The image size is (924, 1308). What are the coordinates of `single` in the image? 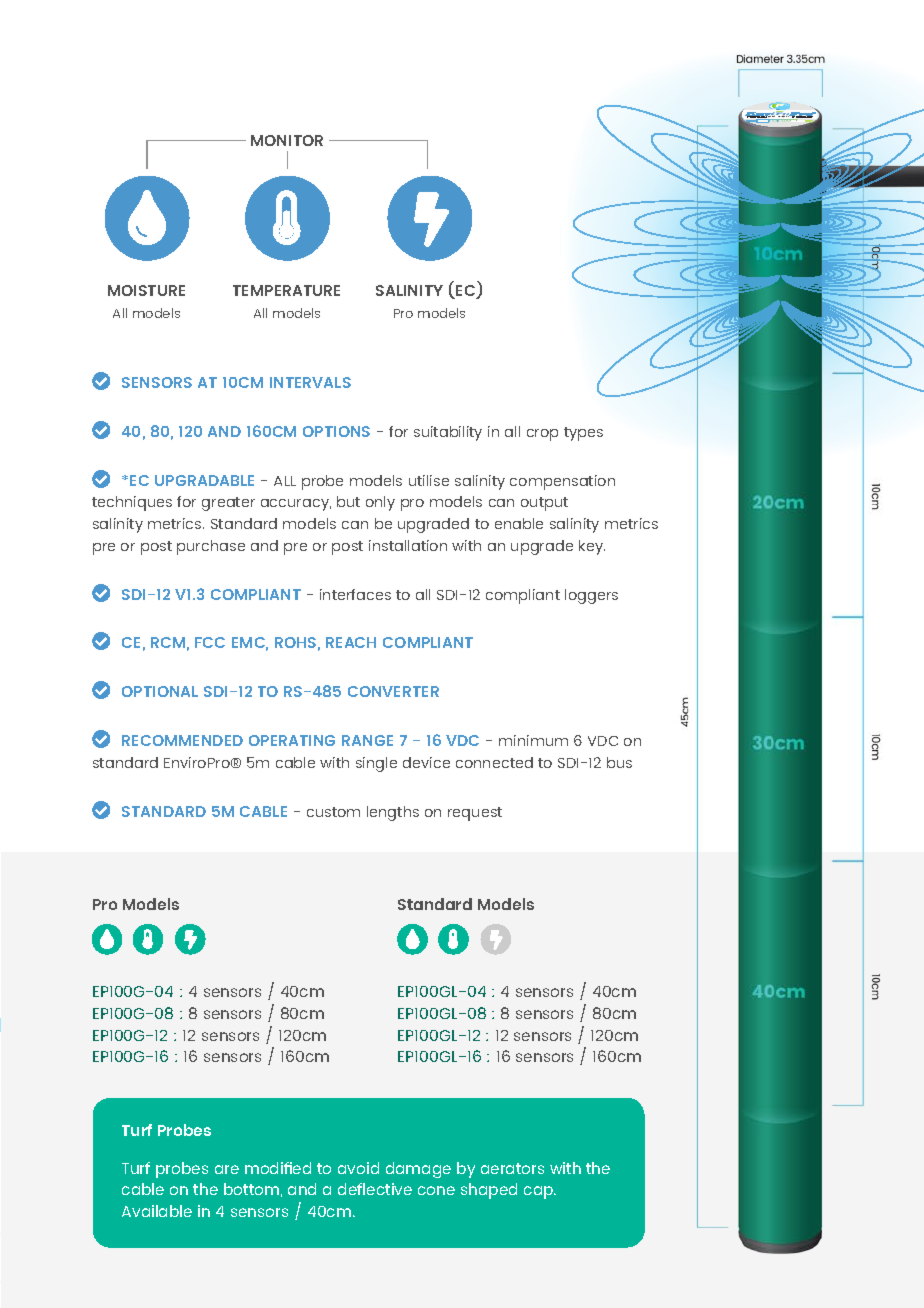 It's located at (376, 764).
